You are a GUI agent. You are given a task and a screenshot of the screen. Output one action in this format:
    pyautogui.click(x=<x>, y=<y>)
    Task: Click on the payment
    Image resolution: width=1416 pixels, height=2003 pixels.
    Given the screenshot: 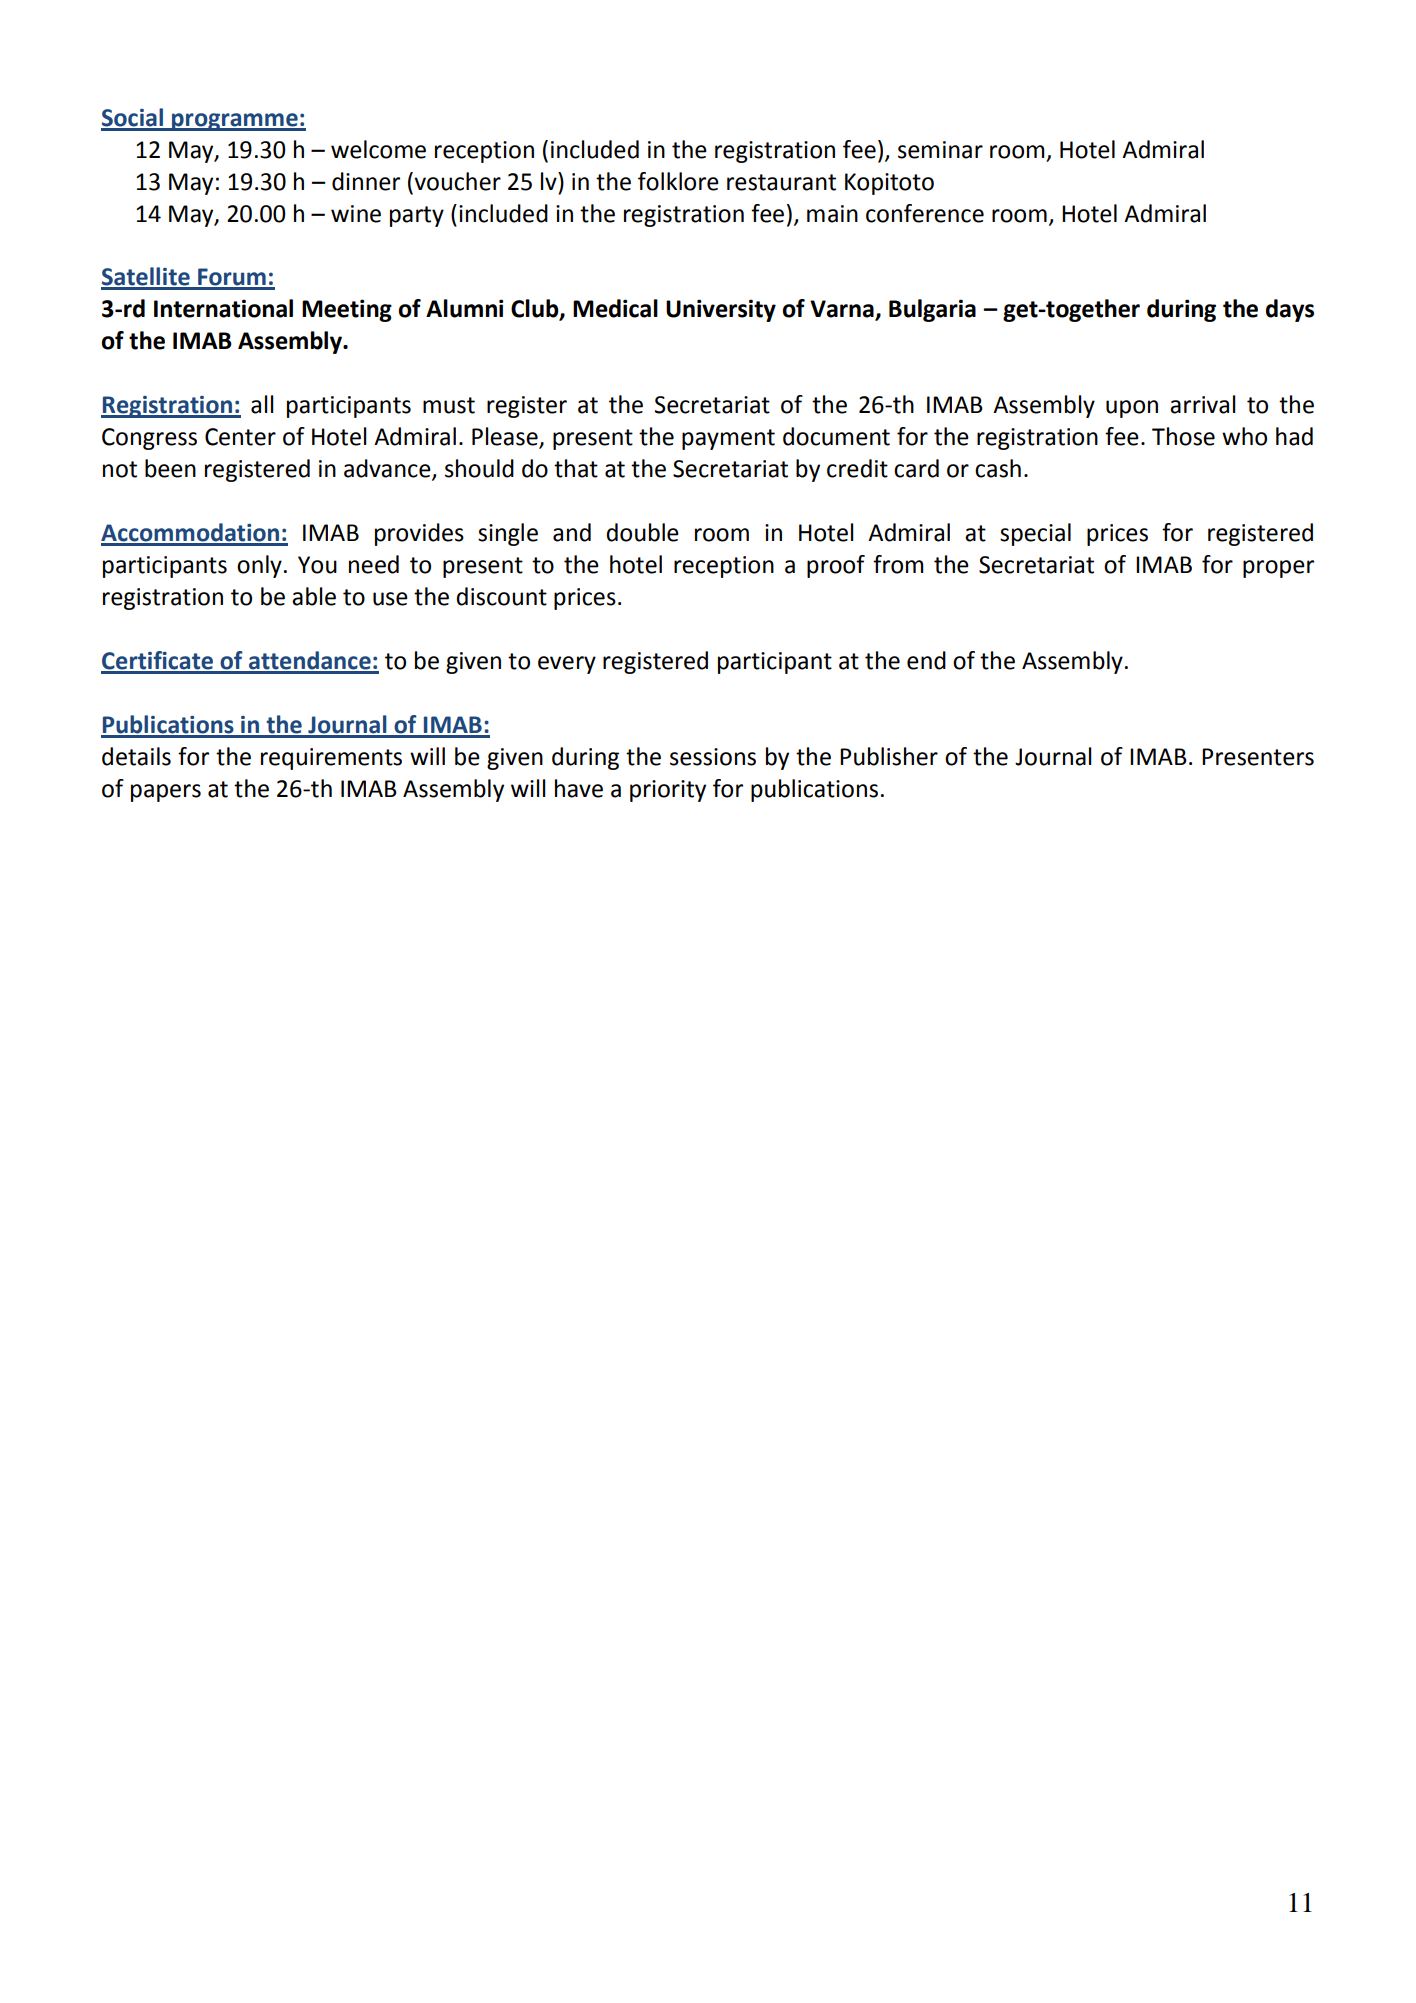 What is the action you would take?
    pyautogui.click(x=728, y=439)
